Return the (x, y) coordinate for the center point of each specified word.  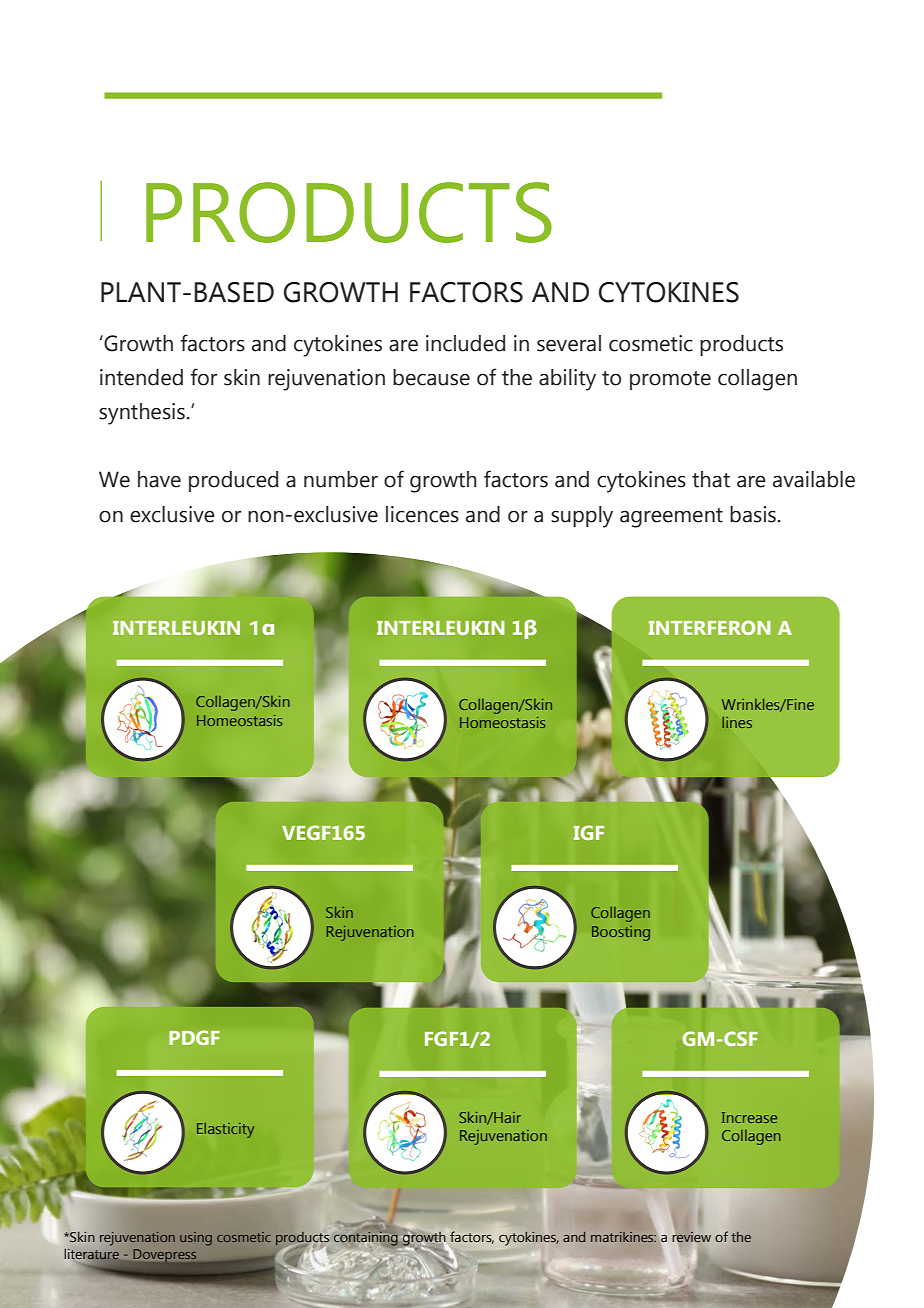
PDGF (194, 1037)
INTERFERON (709, 627)
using (196, 1239)
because (431, 377)
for (204, 377)
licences (422, 514)
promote (670, 380)
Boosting (621, 933)
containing (366, 1238)
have (159, 479)
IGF (589, 832)
